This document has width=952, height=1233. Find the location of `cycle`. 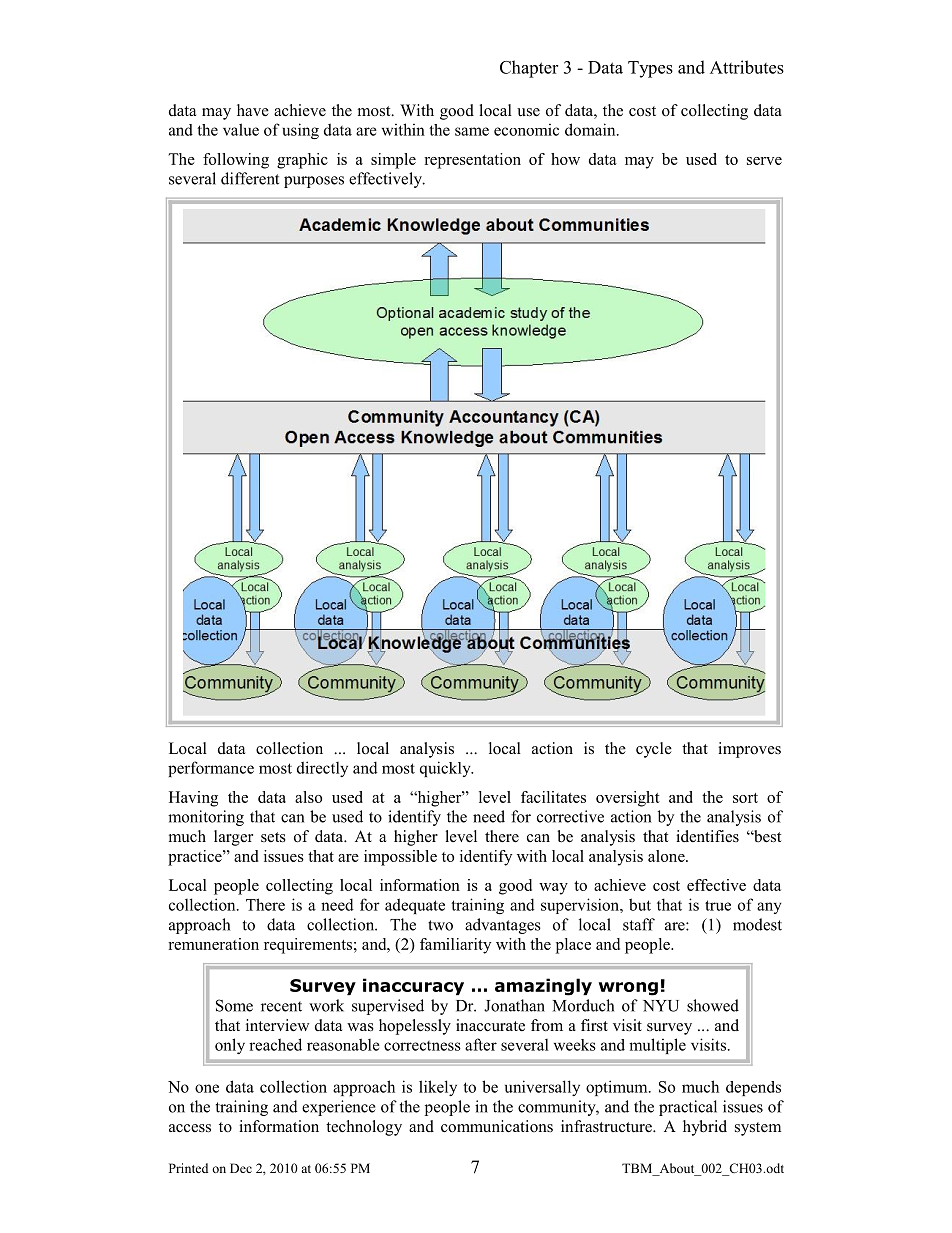

cycle is located at coordinates (654, 750).
